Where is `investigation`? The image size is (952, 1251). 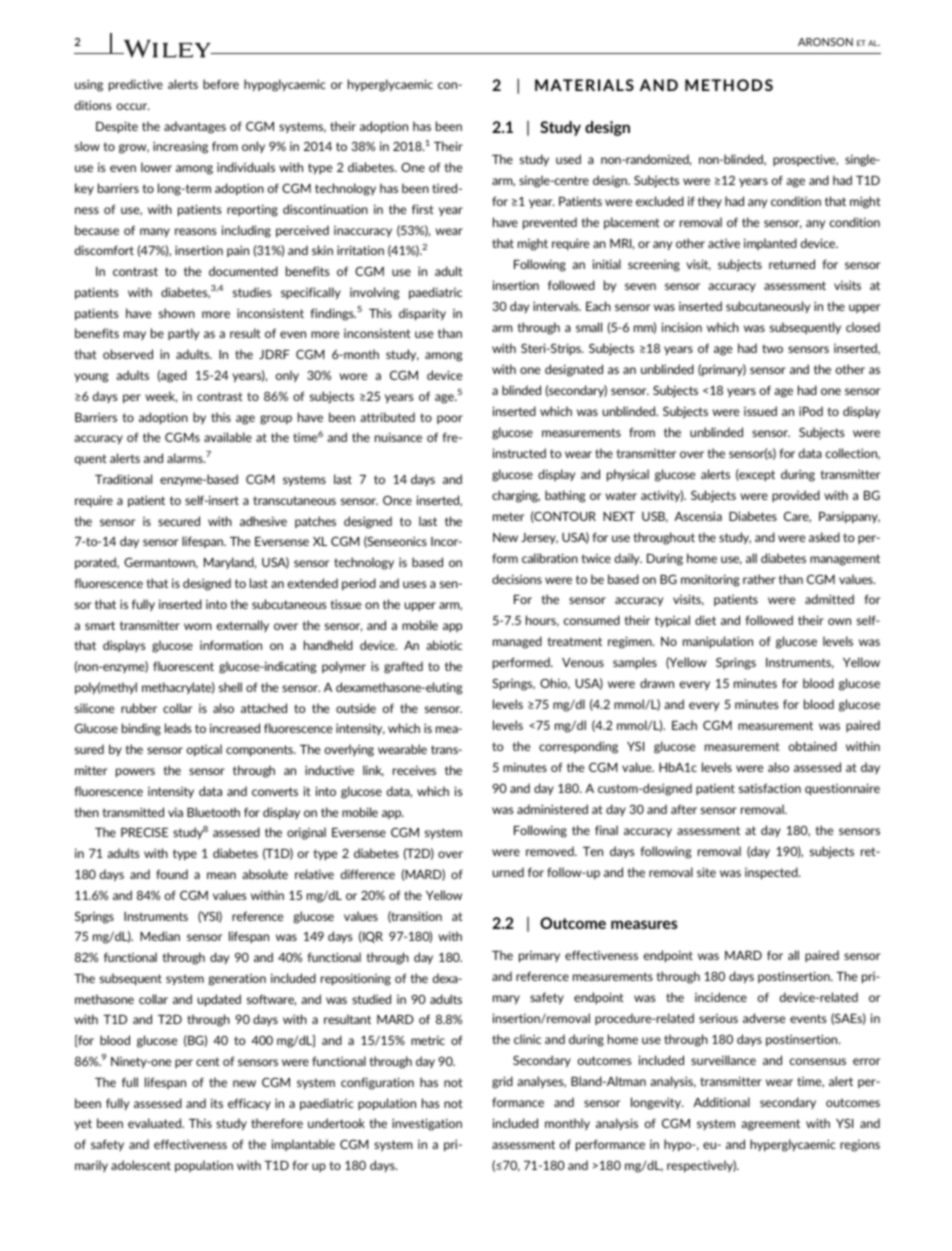
investigation is located at coordinates (427, 1124).
